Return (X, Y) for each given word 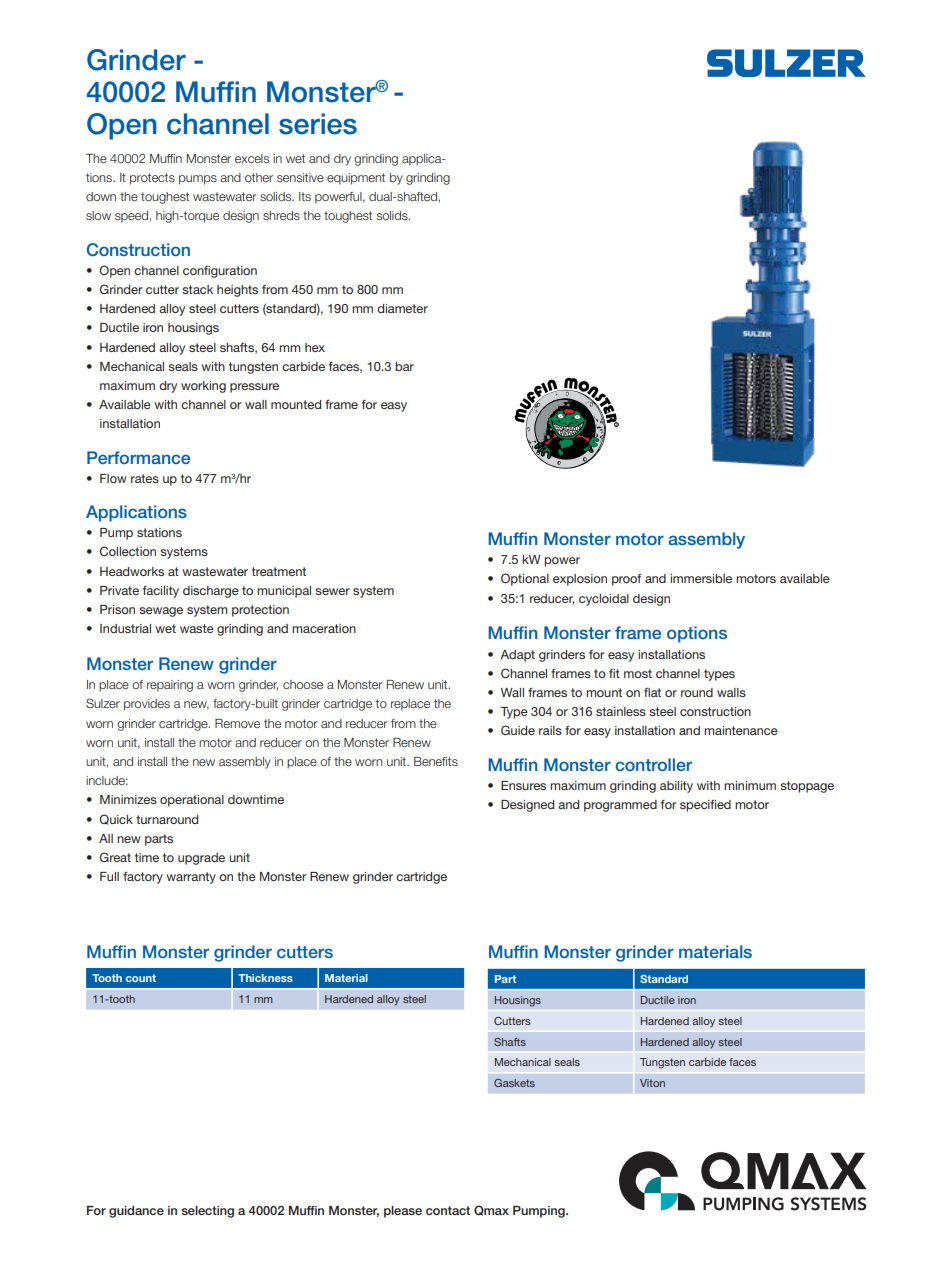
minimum (750, 785)
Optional (525, 579)
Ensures (523, 785)
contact (448, 1210)
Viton (652, 1083)
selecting (207, 1212)
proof (626, 580)
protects (152, 179)
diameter (402, 308)
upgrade (201, 859)
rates (145, 478)
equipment (356, 179)
